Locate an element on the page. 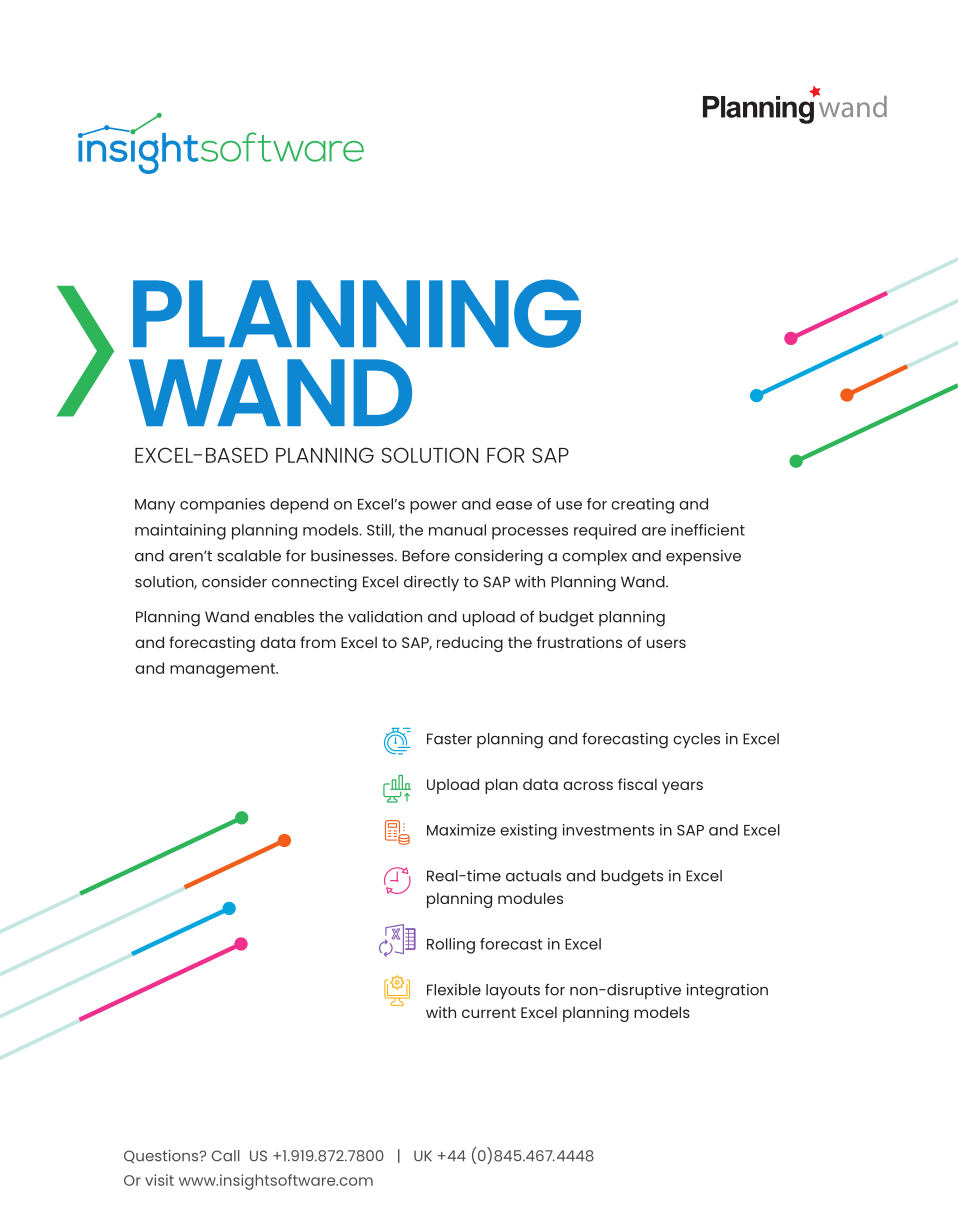  integration is located at coordinates (727, 992).
